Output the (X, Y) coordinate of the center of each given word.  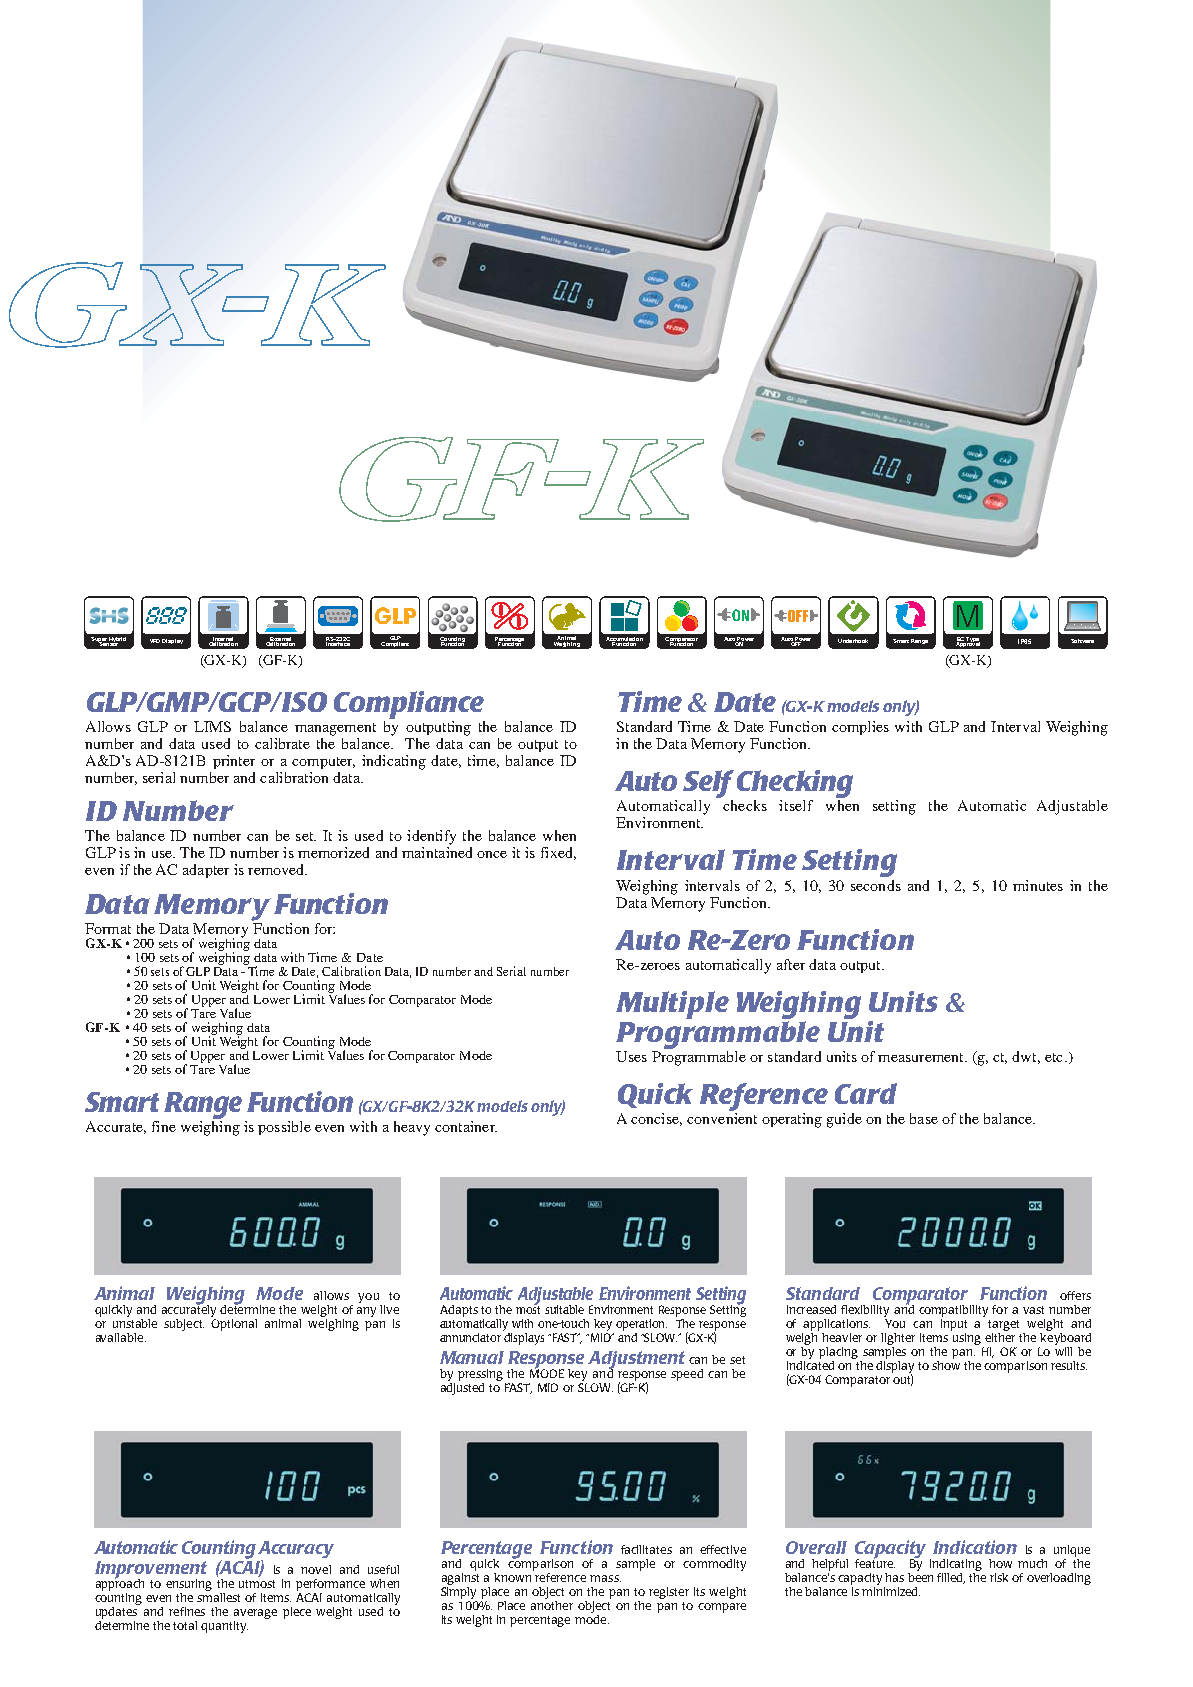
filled (951, 1578)
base (924, 1118)
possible (284, 1128)
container (466, 1126)
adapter (206, 871)
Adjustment (636, 1361)
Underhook (853, 641)
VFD (155, 641)
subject (184, 1325)
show (946, 1364)
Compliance (409, 706)
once (492, 854)
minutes (1038, 885)
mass (605, 1578)
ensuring (189, 1585)
